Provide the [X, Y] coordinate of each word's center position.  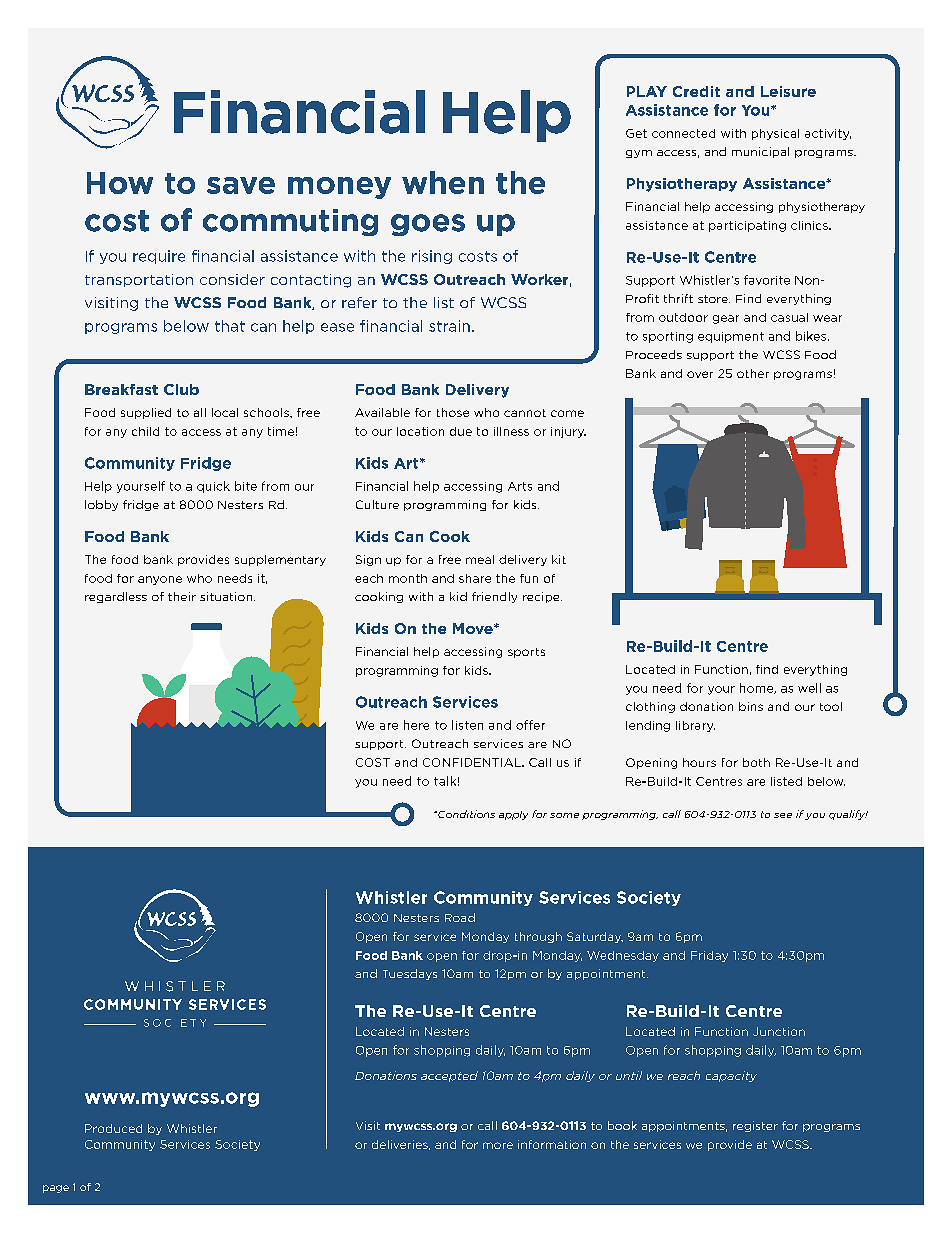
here [416, 725]
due [461, 431]
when [443, 182]
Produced [113, 1128]
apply [513, 815]
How [120, 183]
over [700, 374]
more [498, 1145]
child [145, 431]
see [783, 815]
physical [775, 134]
